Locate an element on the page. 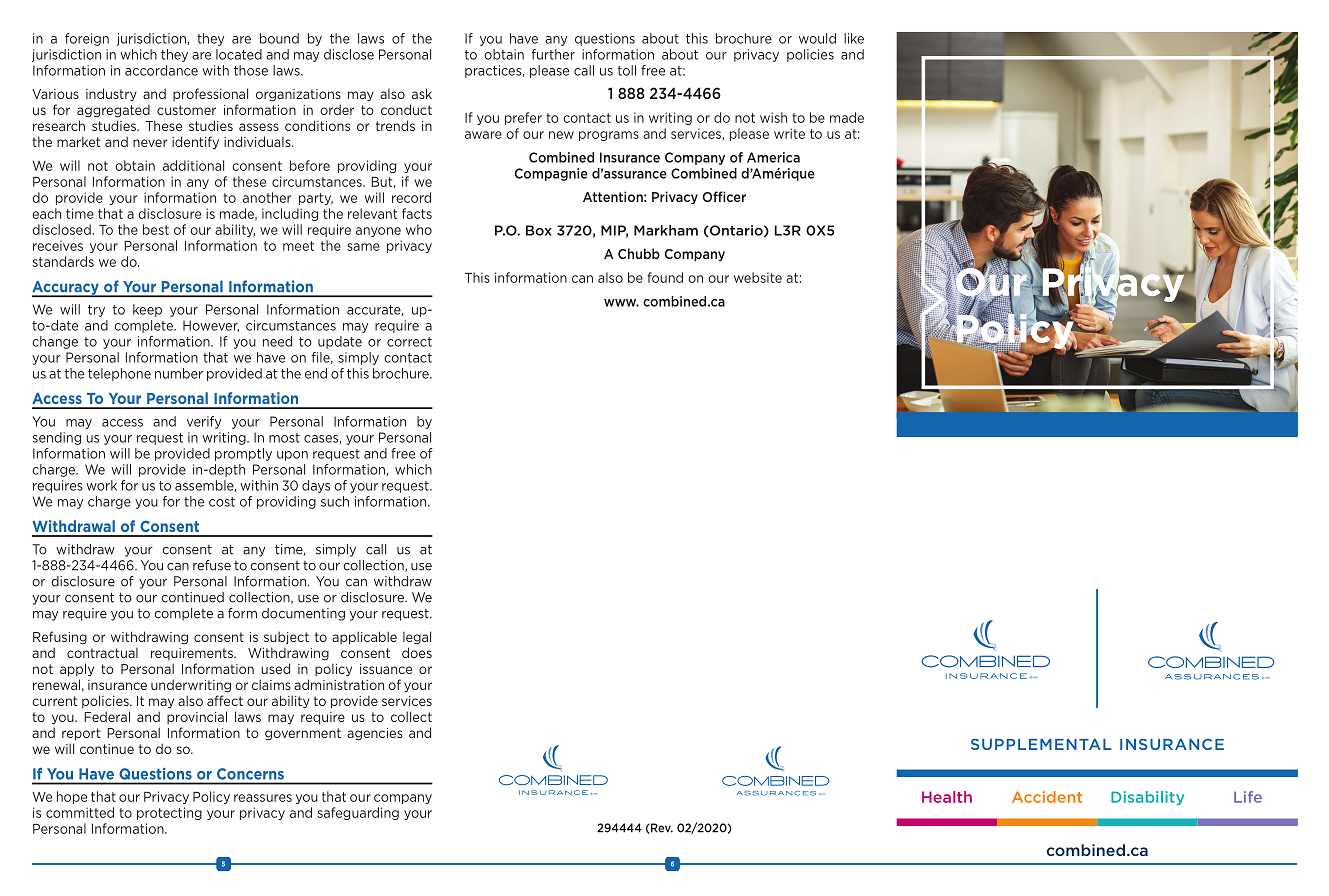 This document has height=896, width=1329. accordance is located at coordinates (161, 70).
